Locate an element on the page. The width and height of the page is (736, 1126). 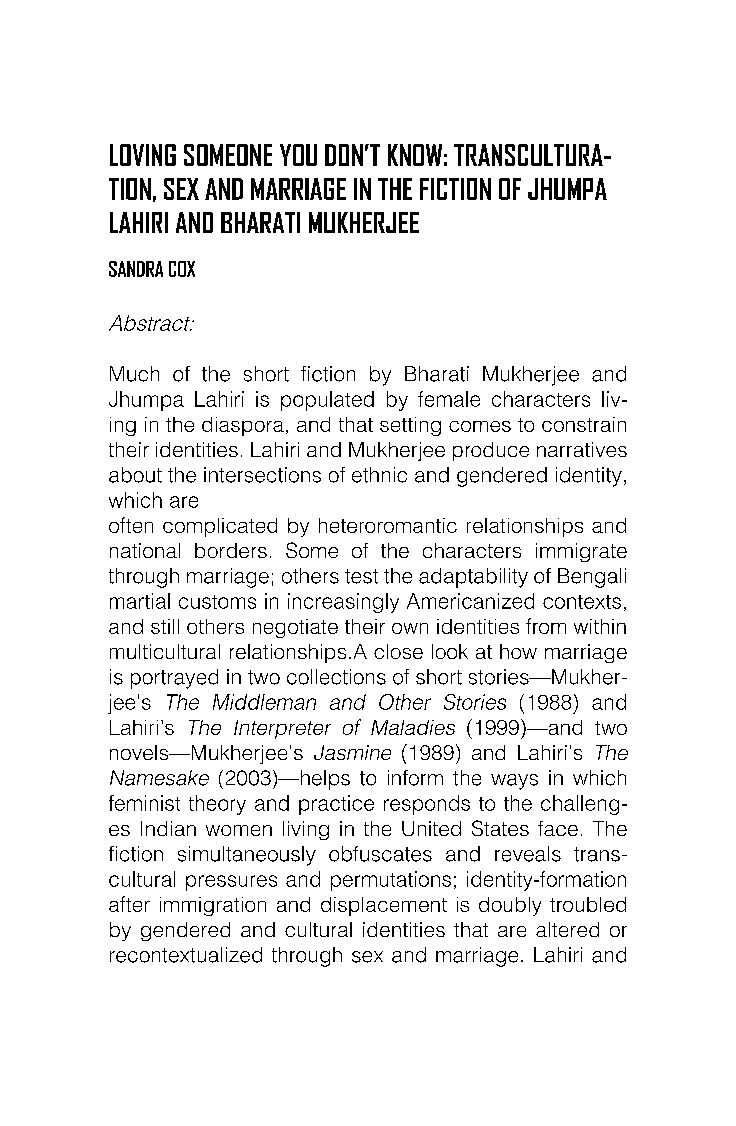
heteroromantic is located at coordinates (388, 525).
